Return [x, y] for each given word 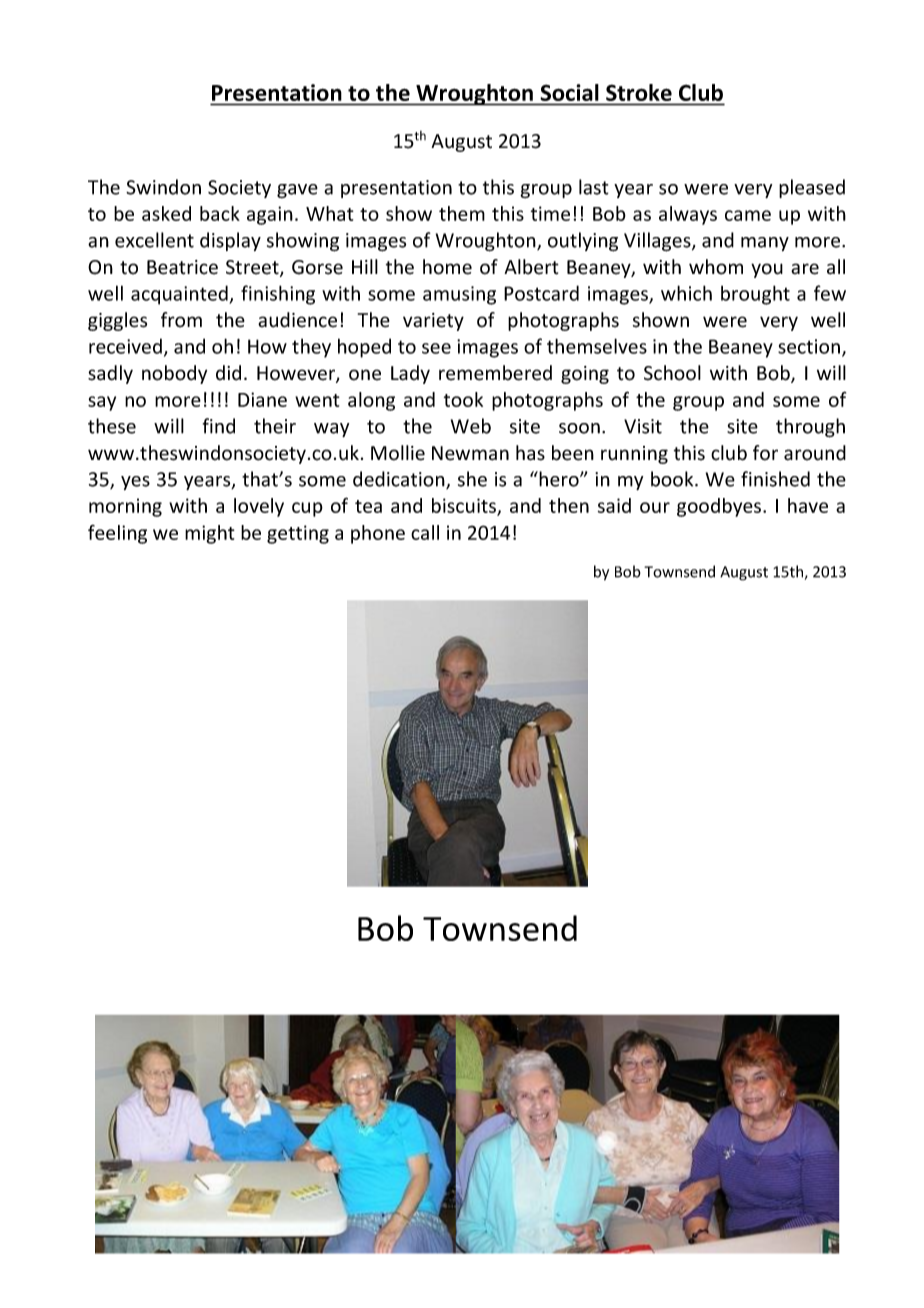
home [447, 267]
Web [471, 426]
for [765, 453]
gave [297, 191]
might [210, 534]
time [550, 213]
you [767, 270]
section [809, 346]
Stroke [639, 92]
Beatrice [182, 267]
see [436, 348]
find [219, 426]
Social [569, 92]
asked [166, 213]
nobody [174, 374]
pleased [812, 188]
